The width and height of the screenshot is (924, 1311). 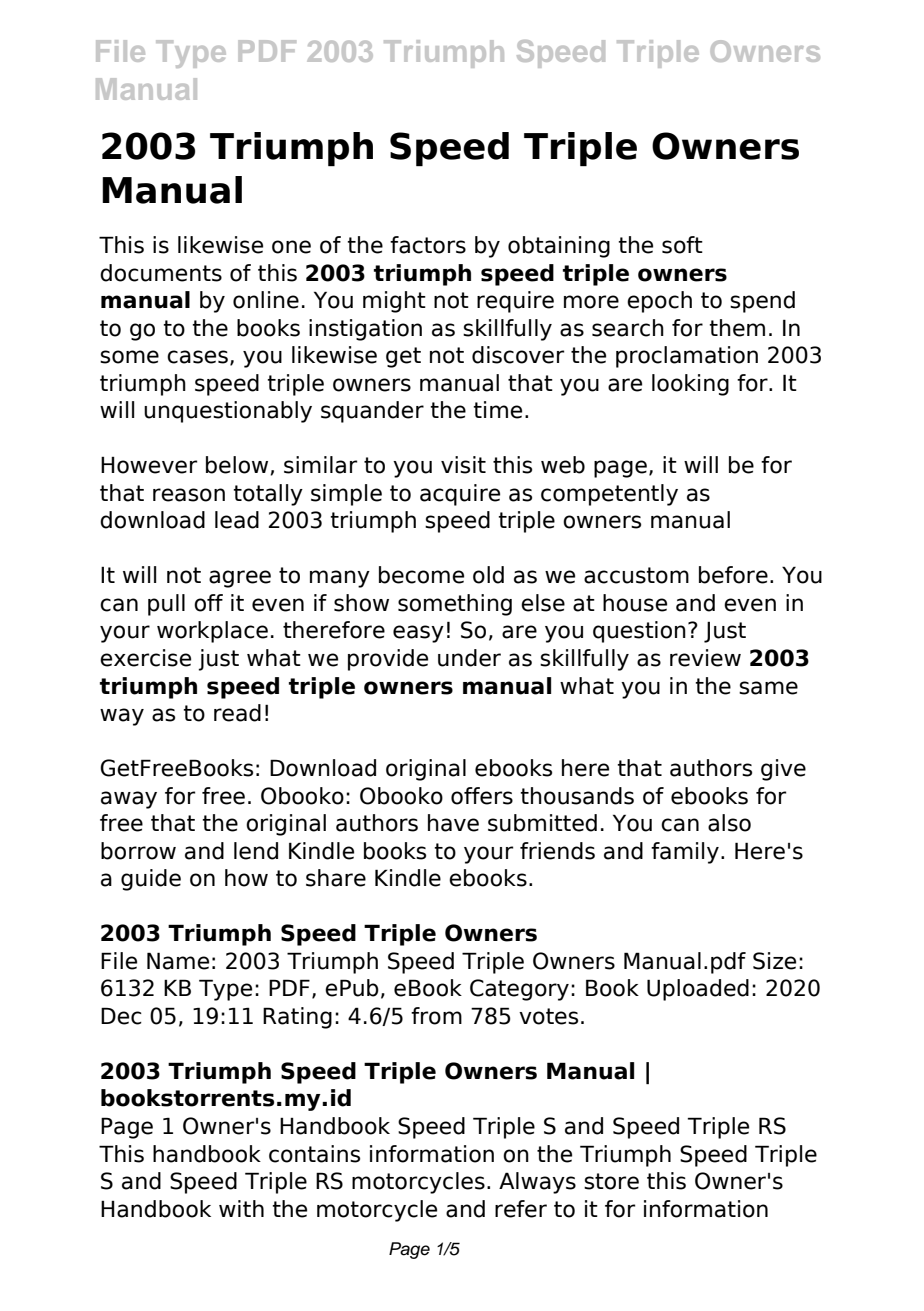 What do you see at coordinates (241, 1208) in the screenshot?
I see `with` at bounding box center [241, 1208].
